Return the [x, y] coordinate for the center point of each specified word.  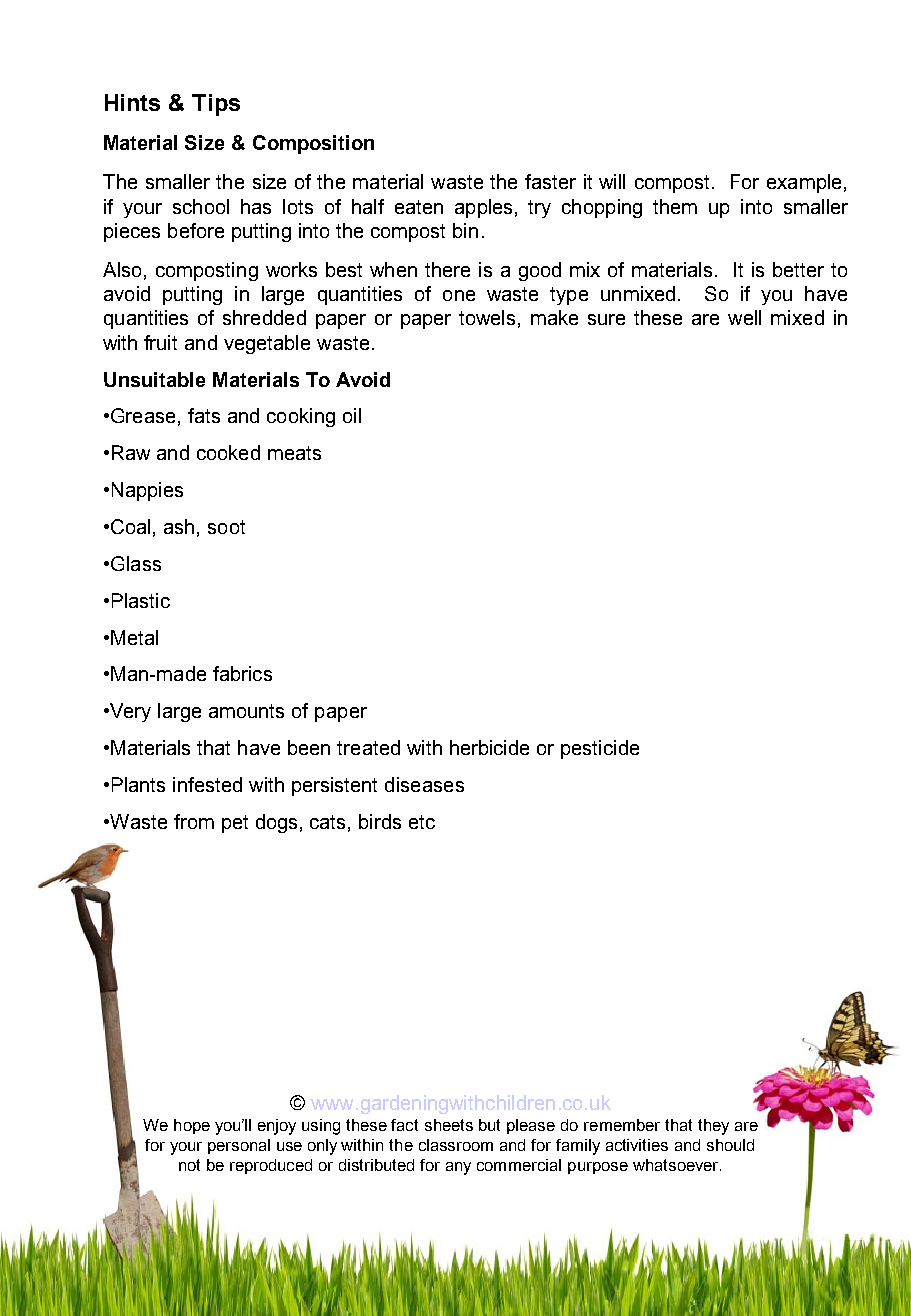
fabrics [242, 673]
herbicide [489, 747]
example [804, 183]
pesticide [600, 749]
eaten [419, 207]
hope [192, 1126]
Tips [216, 105]
